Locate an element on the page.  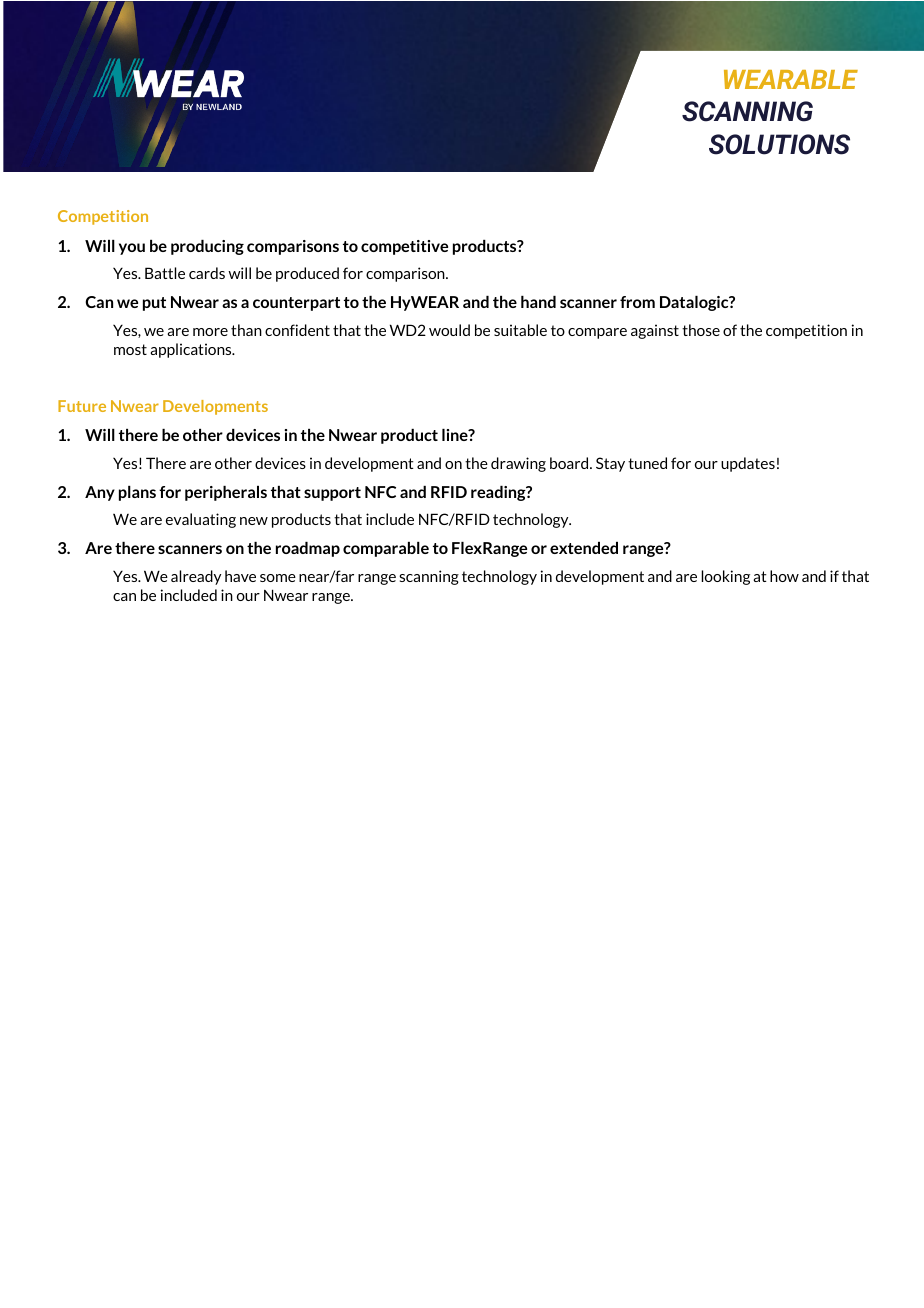
SOLUTIONS is located at coordinates (779, 144).
